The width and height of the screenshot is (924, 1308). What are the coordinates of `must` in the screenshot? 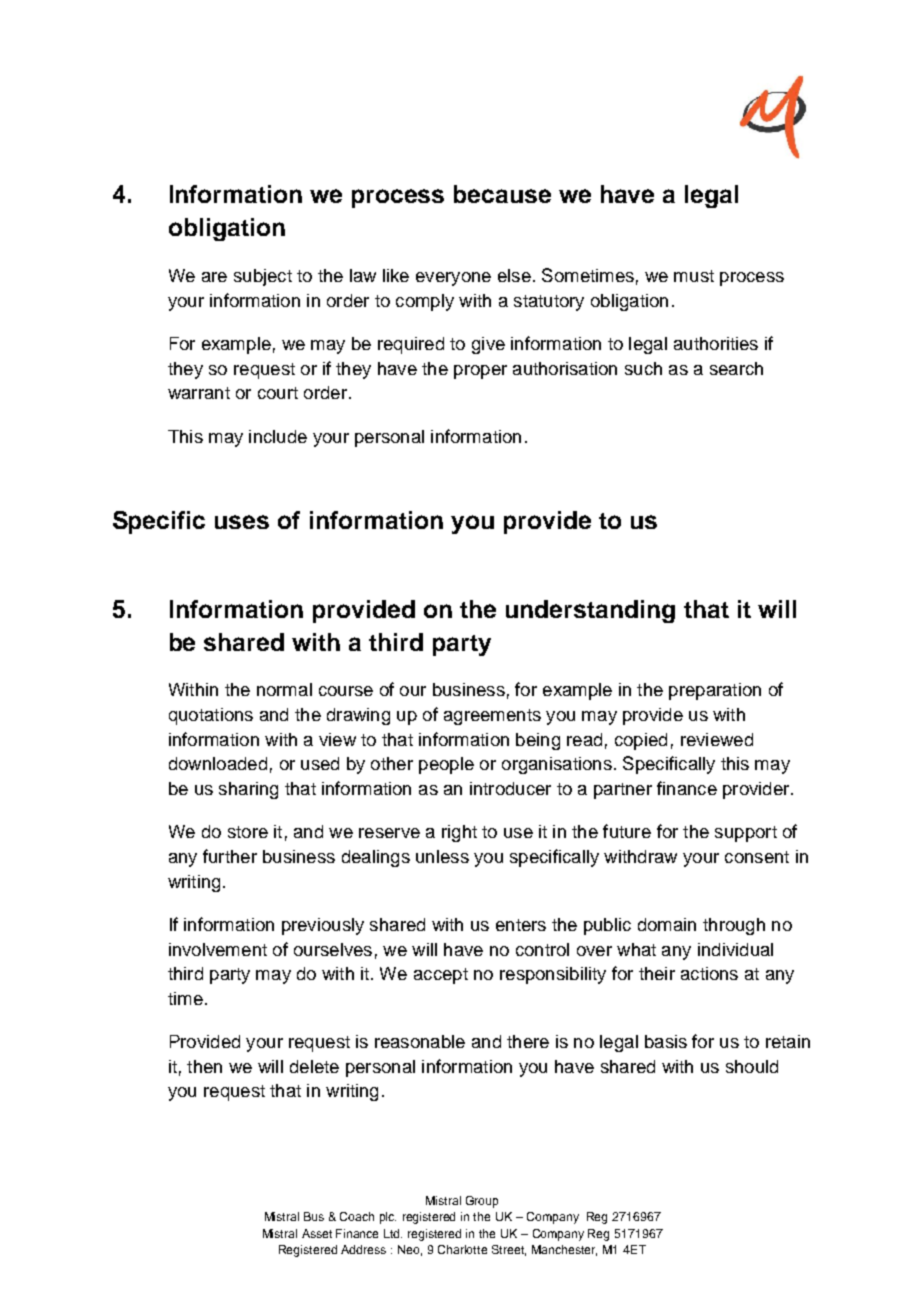 It's located at (694, 276).
